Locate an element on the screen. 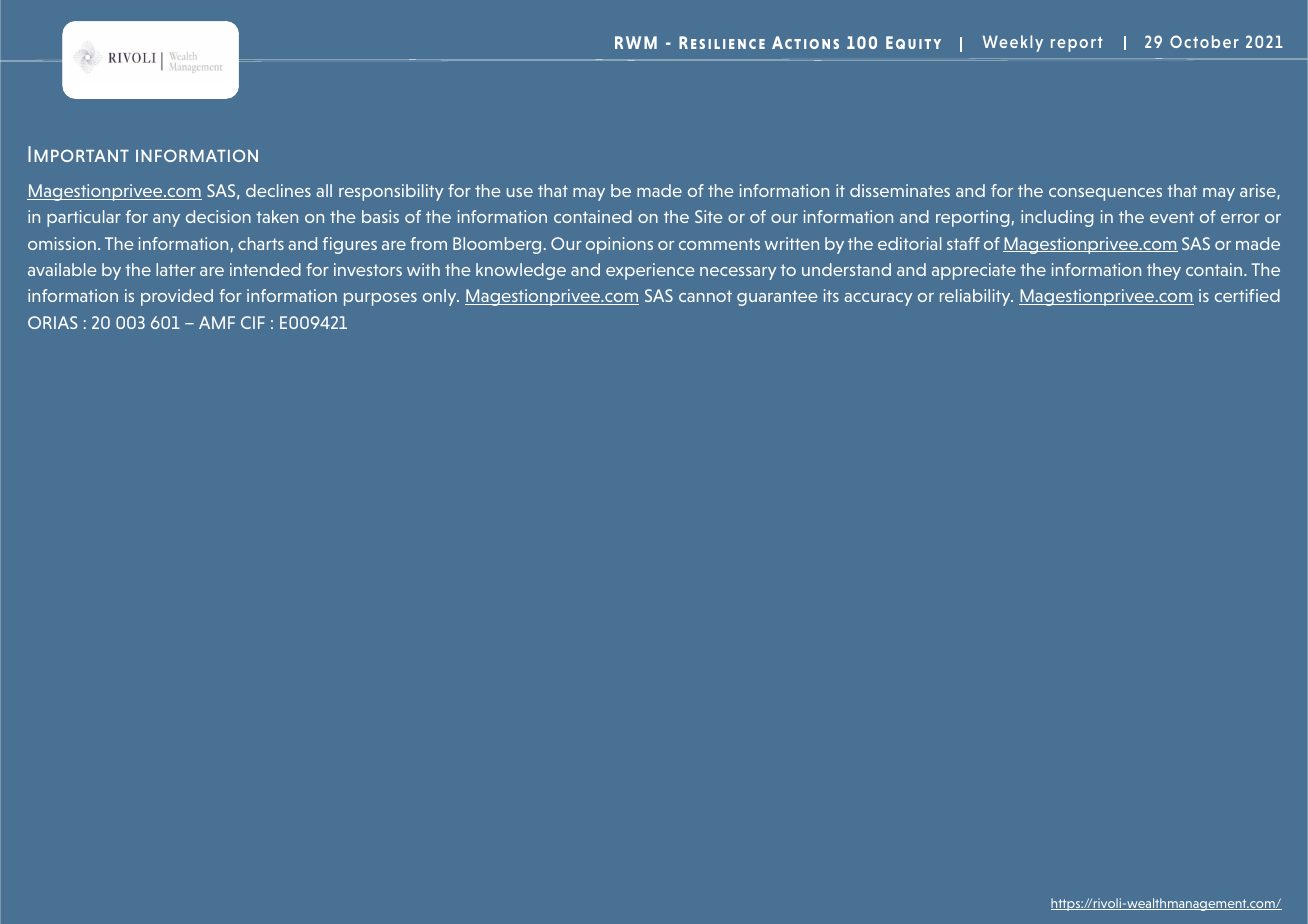  they is located at coordinates (1164, 271).
